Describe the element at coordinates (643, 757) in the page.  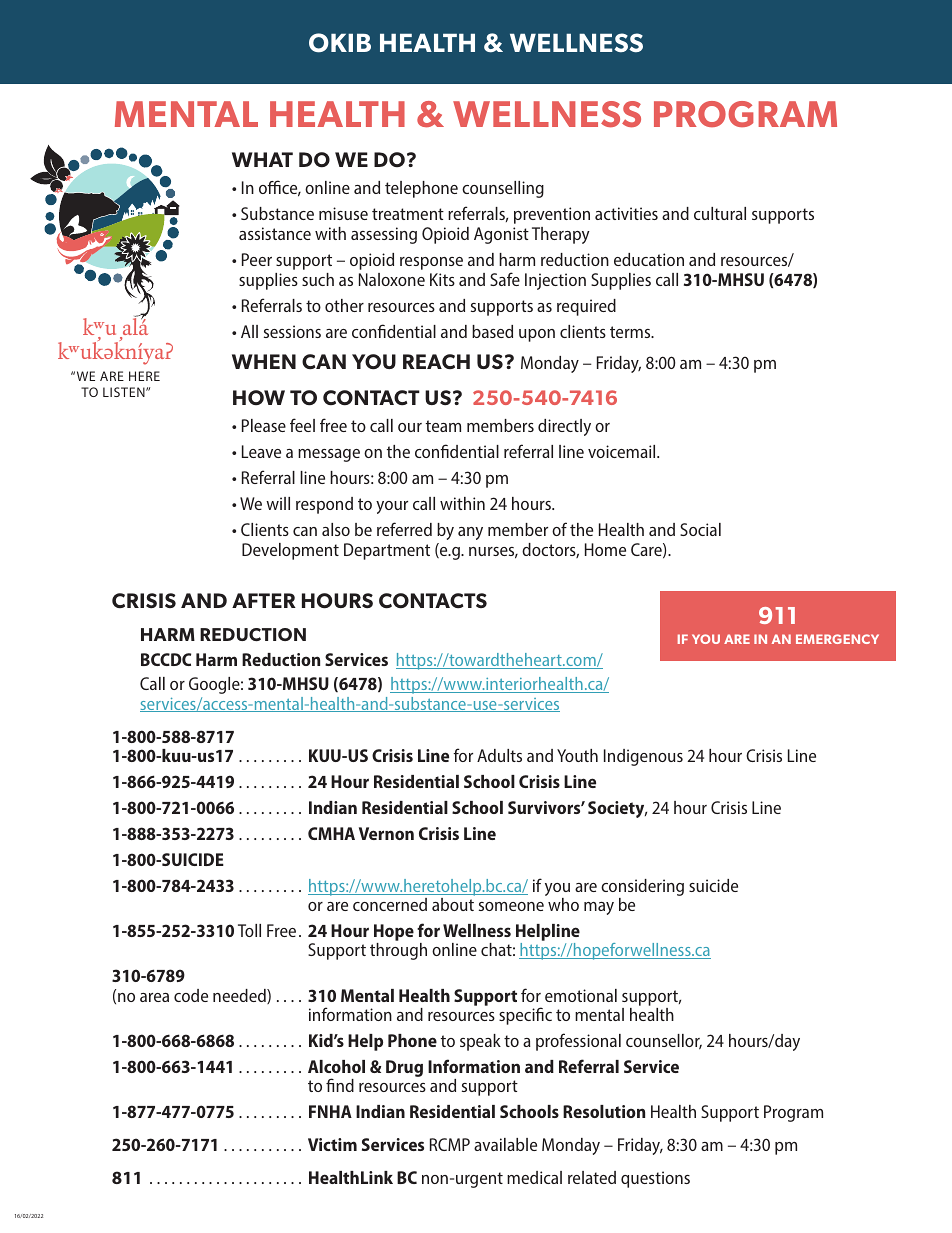
I see `Indigenous` at that location.
